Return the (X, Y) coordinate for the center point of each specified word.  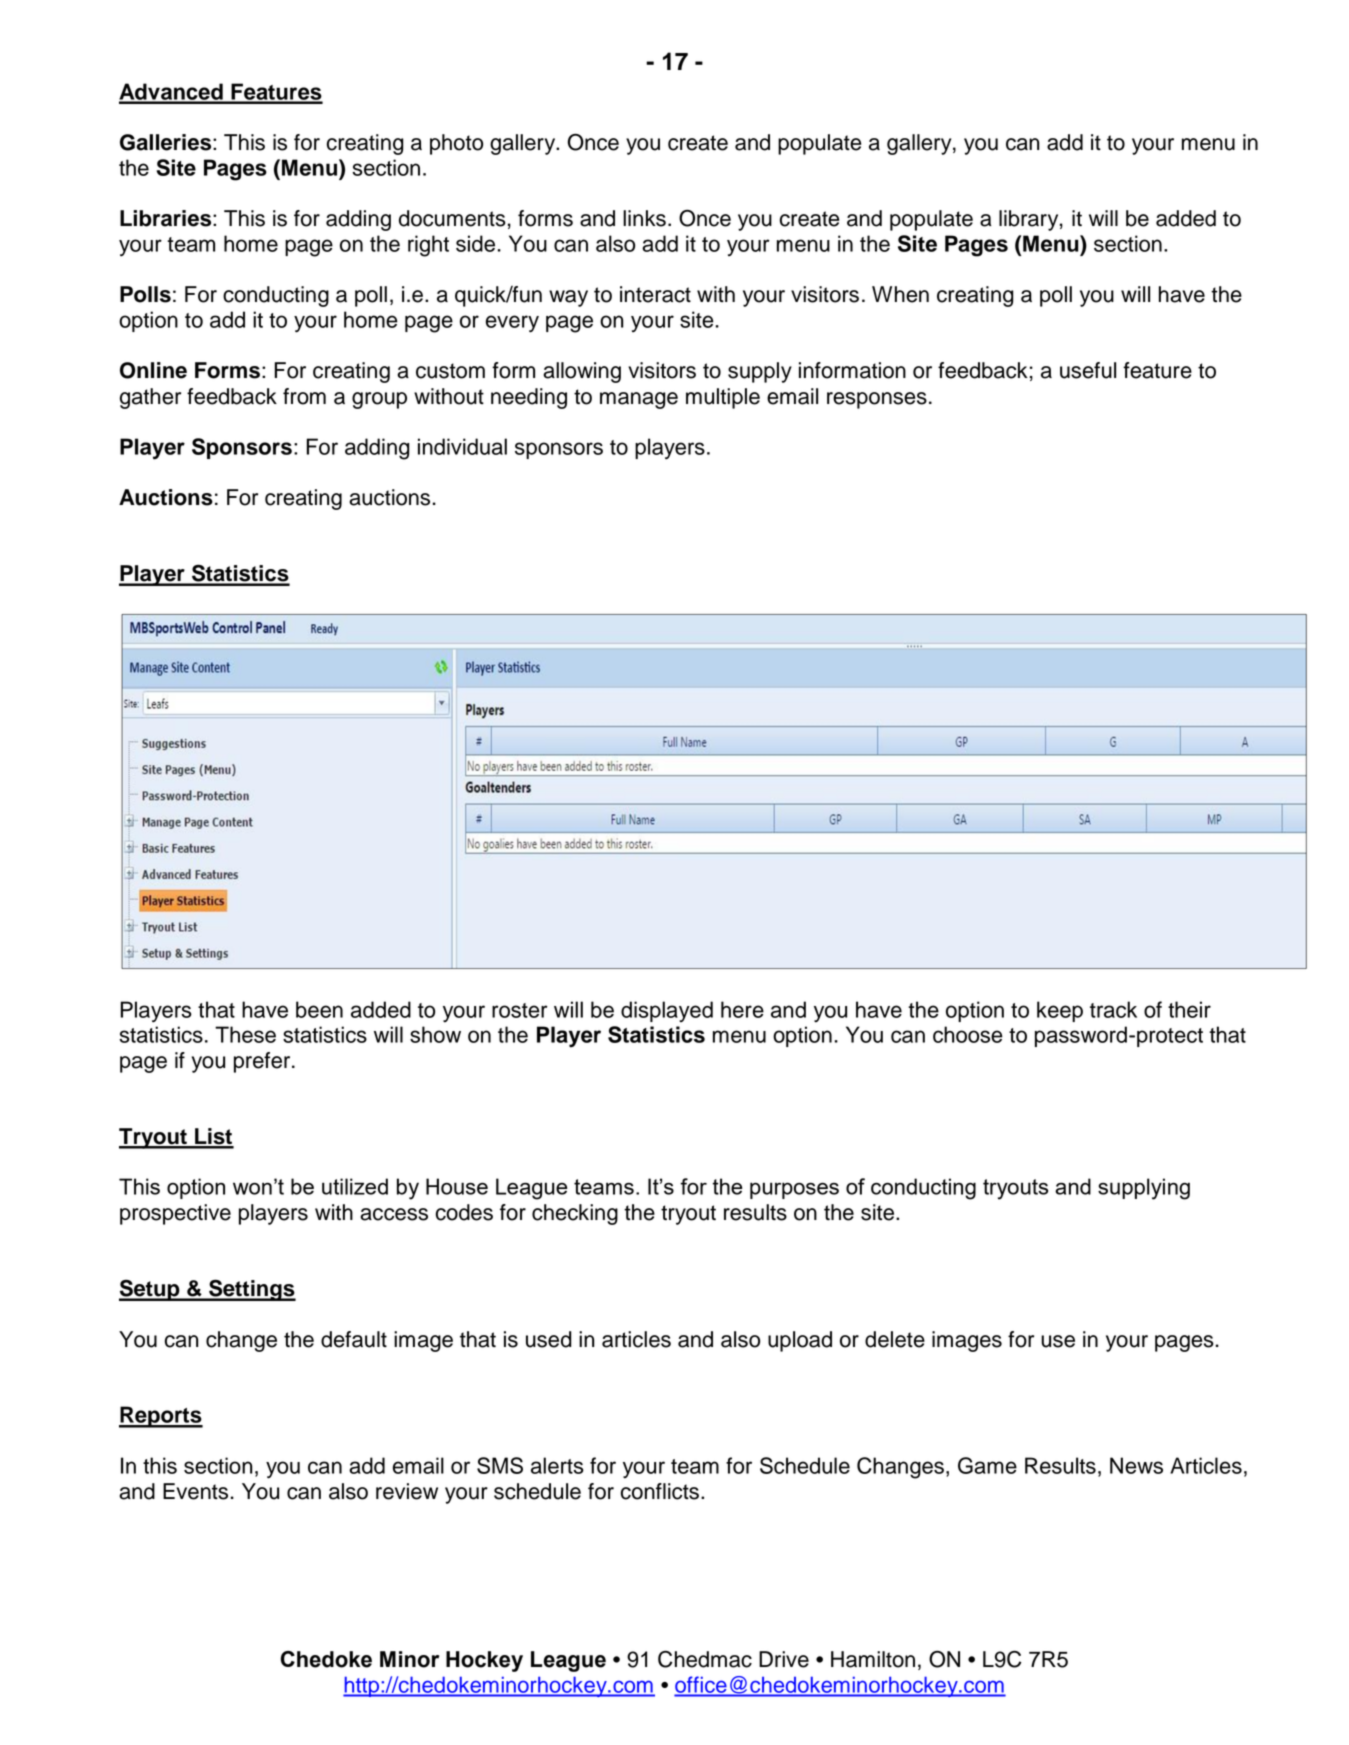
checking (575, 1214)
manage (639, 400)
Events (195, 1491)
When (900, 294)
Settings (251, 1290)
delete (895, 1339)
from (304, 396)
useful (1088, 370)
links (644, 218)
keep (1060, 1011)
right (428, 246)
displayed (667, 1011)
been (319, 1009)
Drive (784, 1659)
